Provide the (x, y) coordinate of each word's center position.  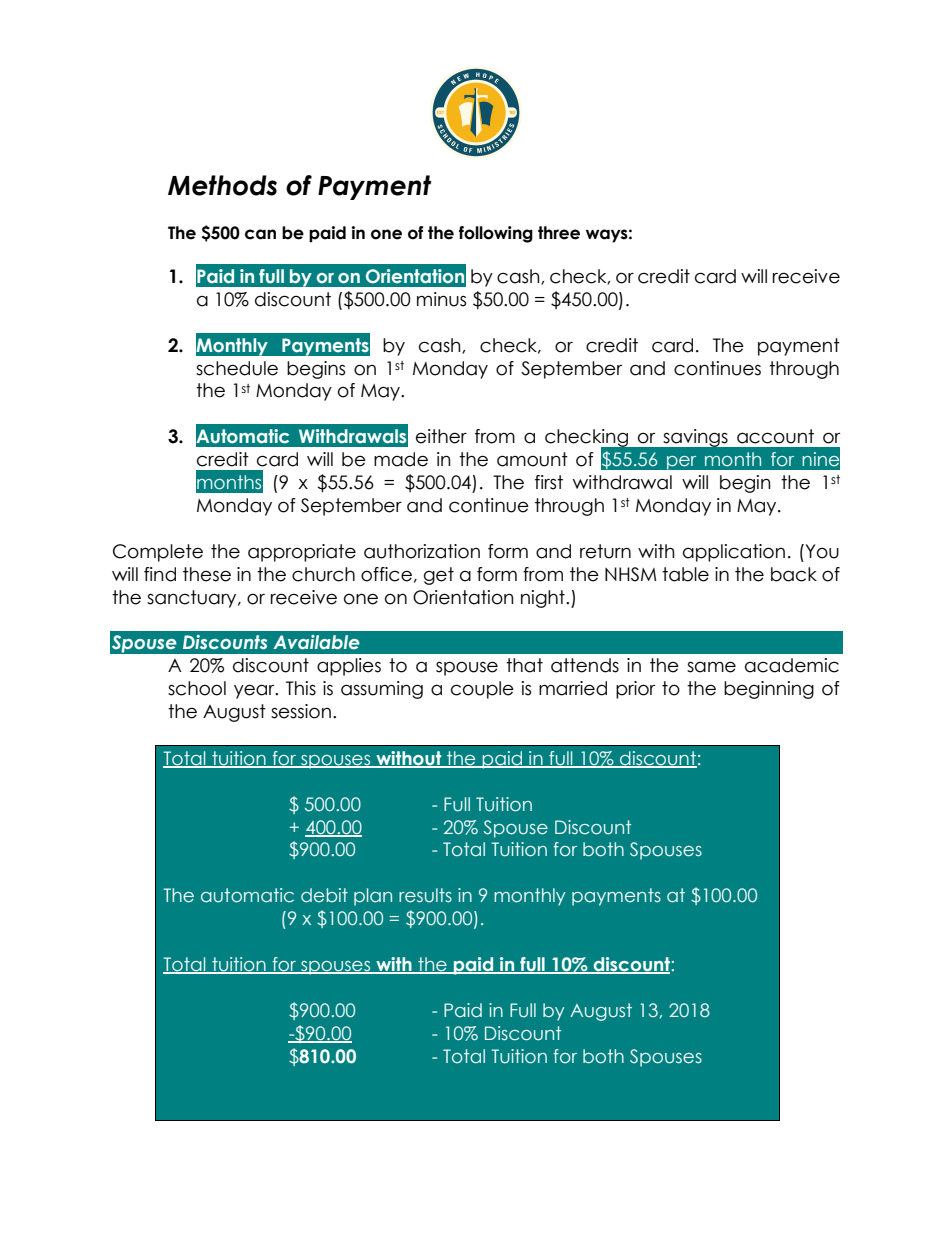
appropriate (302, 553)
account (775, 436)
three (559, 233)
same (711, 667)
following (496, 234)
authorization (422, 551)
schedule (237, 368)
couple (482, 690)
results (425, 895)
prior (635, 690)
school (197, 688)
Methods (222, 185)
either (441, 436)
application (734, 553)
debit (324, 895)
